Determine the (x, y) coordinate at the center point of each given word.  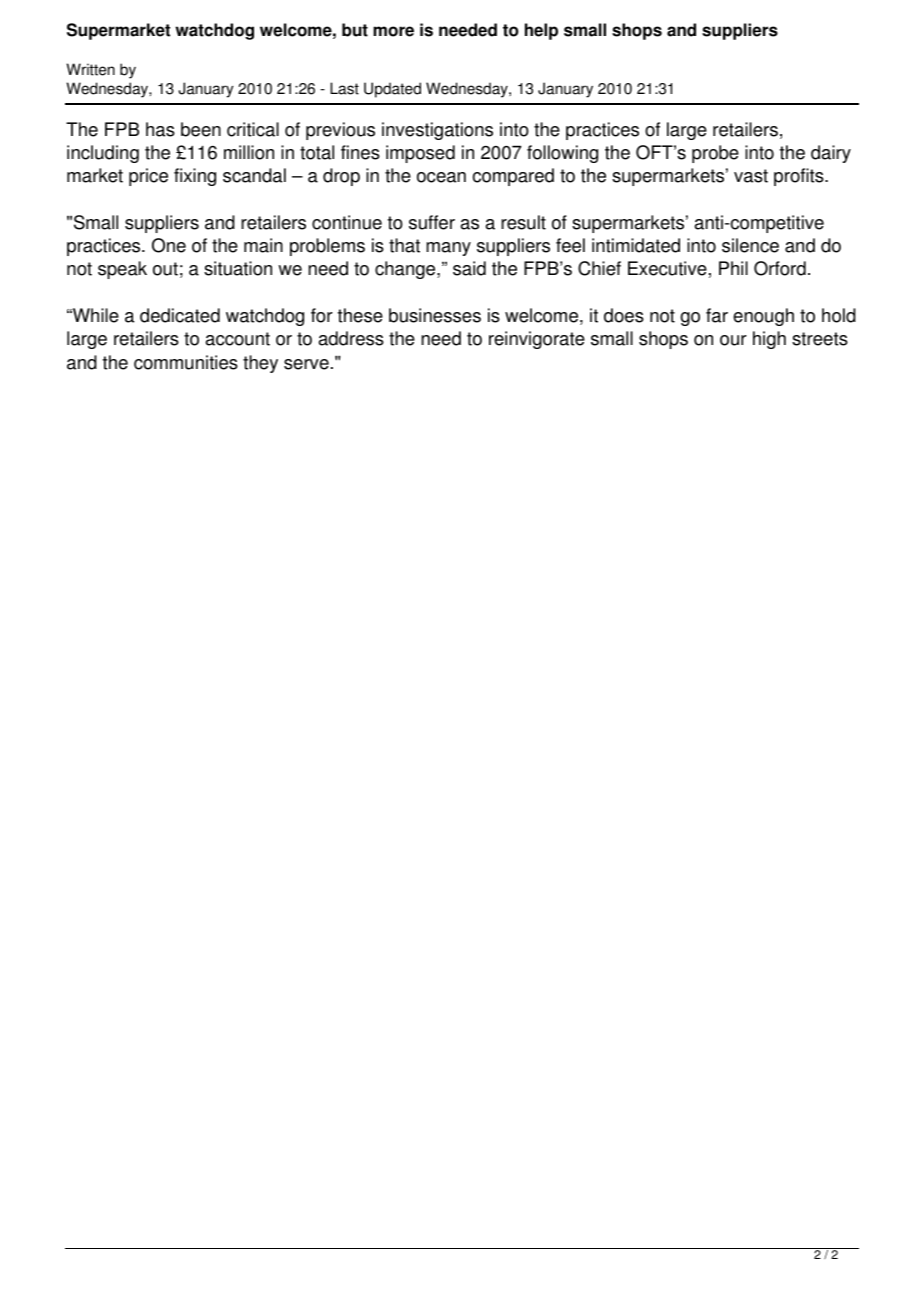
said (469, 268)
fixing (195, 177)
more (393, 31)
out (165, 269)
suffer (432, 222)
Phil (733, 268)
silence (750, 245)
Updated (392, 90)
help (541, 31)
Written (90, 69)
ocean (441, 177)
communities (186, 362)
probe (715, 154)
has (160, 129)
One (169, 245)
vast (751, 176)
